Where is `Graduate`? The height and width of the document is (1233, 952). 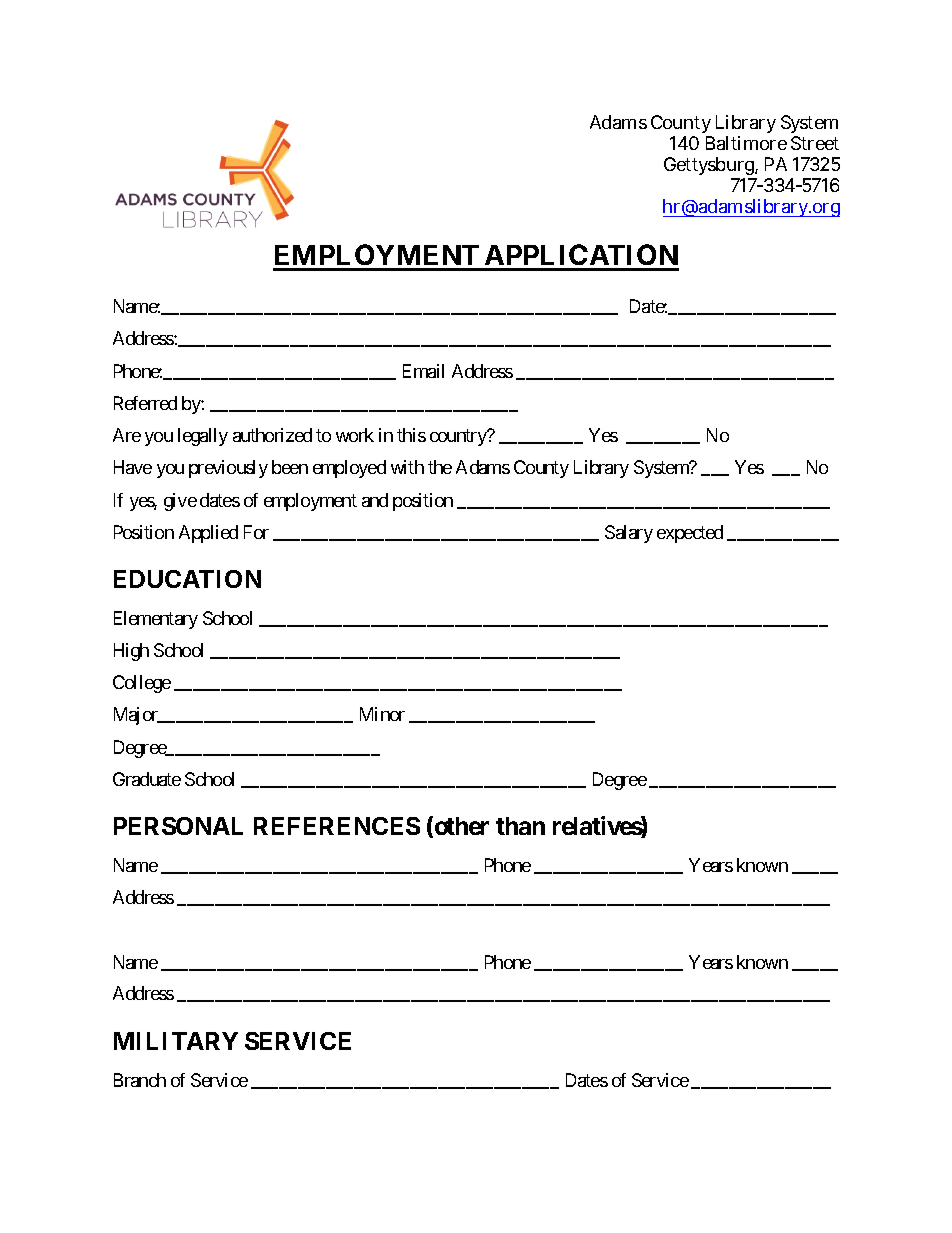 Graduate is located at coordinates (147, 779).
